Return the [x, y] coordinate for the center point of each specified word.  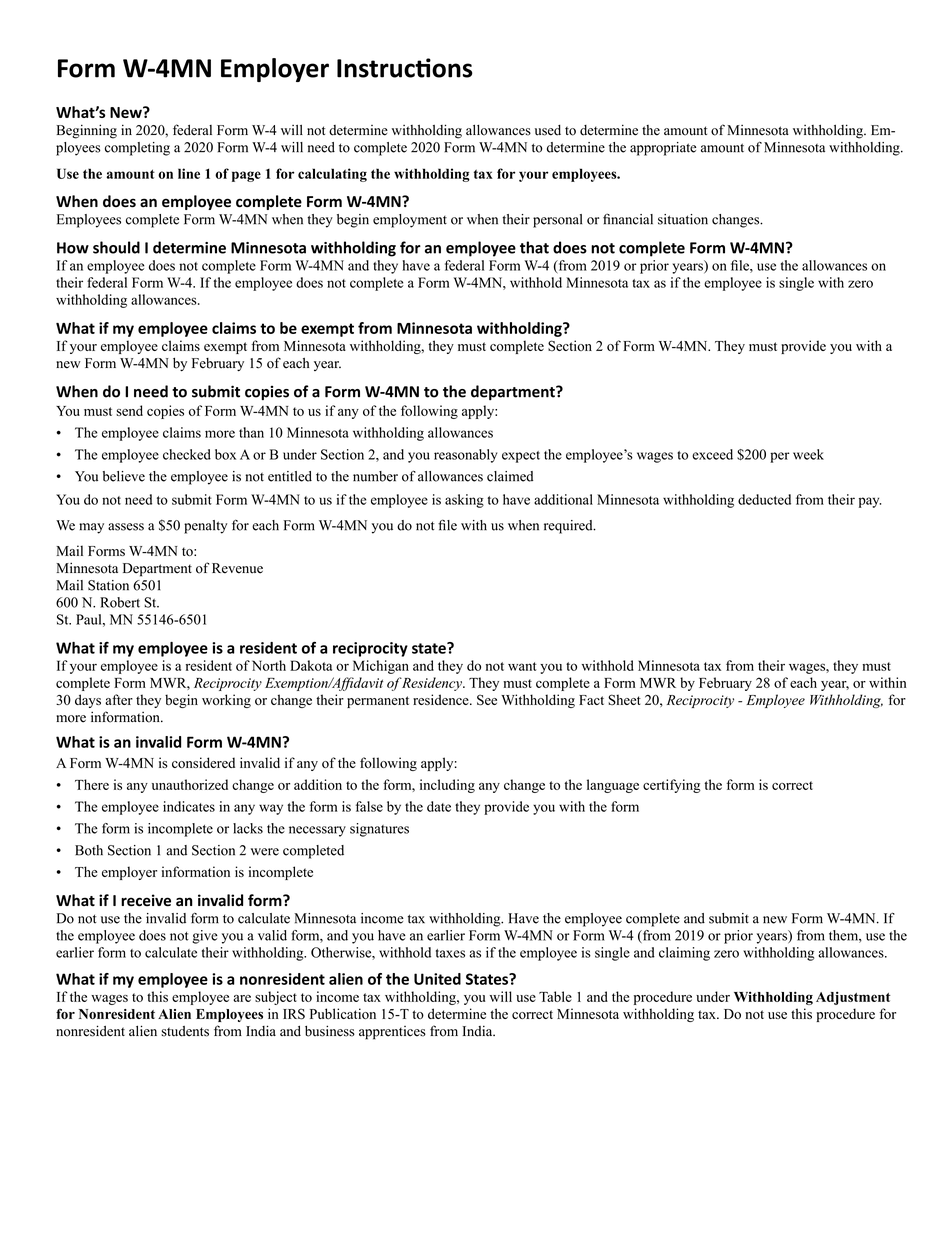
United [437, 979]
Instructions [405, 68]
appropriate [663, 149]
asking [464, 501]
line [189, 173]
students [185, 1031]
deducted [764, 499]
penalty [205, 527]
